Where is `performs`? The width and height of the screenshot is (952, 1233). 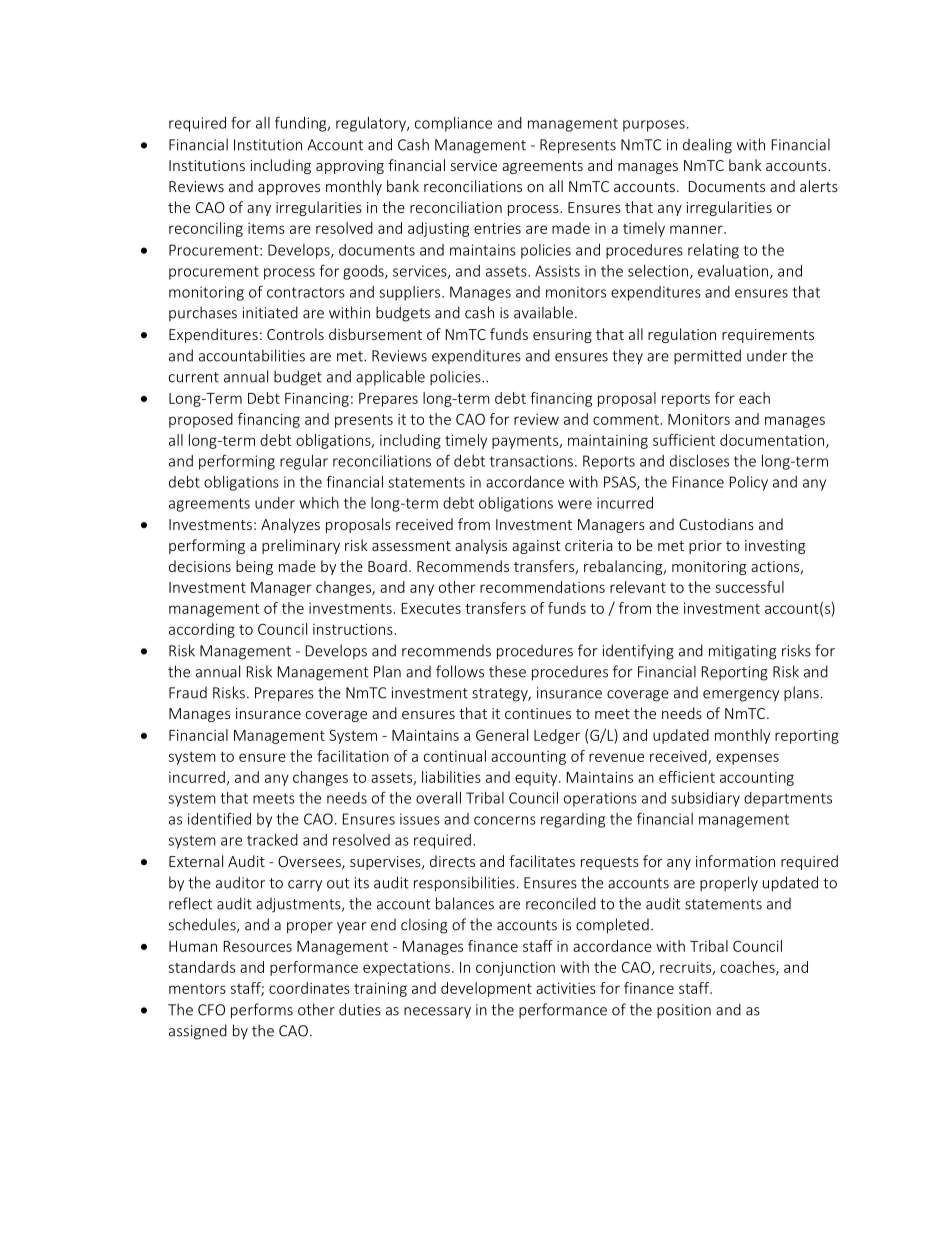 performs is located at coordinates (262, 1011).
